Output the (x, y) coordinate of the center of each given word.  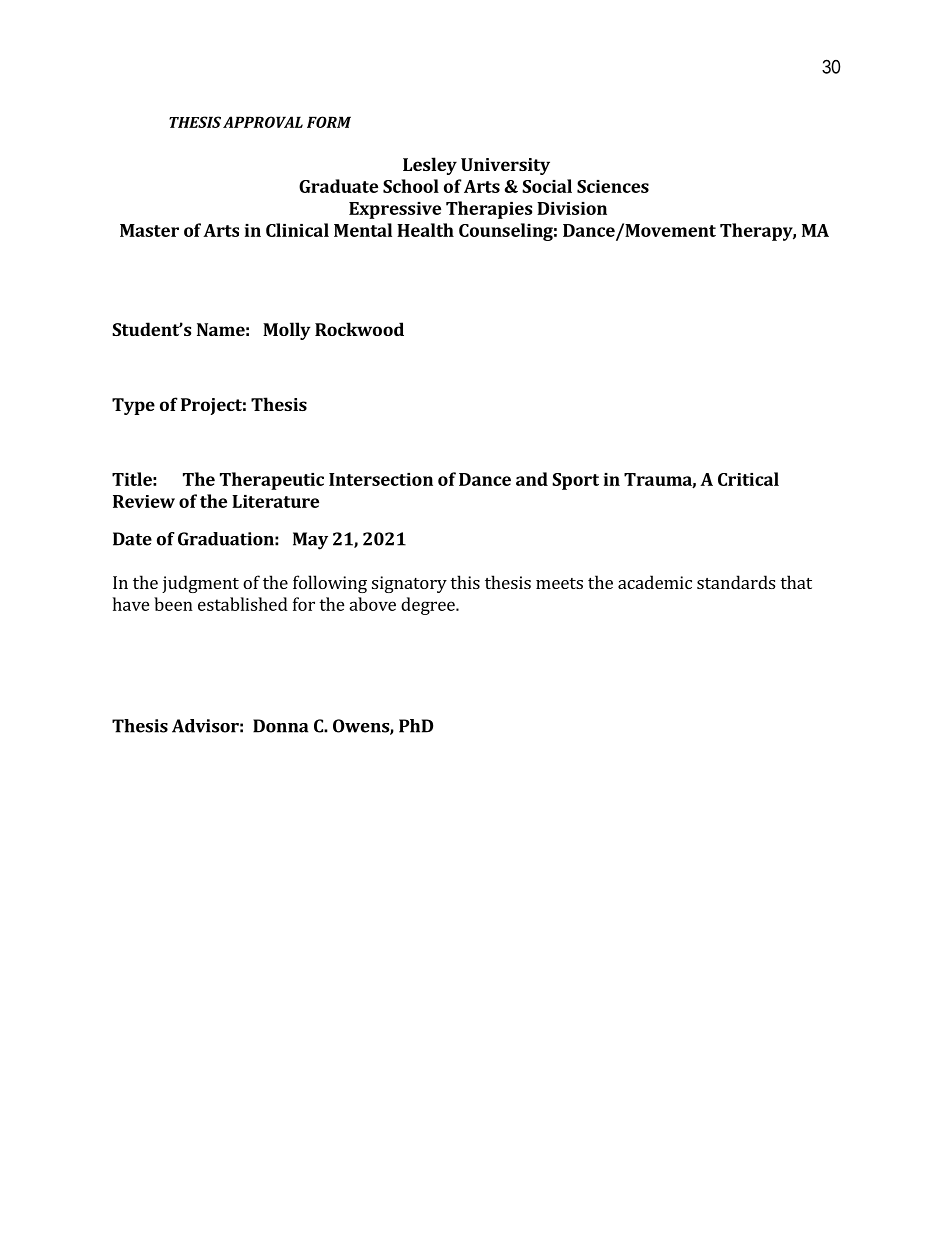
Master (149, 230)
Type (133, 406)
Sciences (613, 186)
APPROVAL (263, 122)
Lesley (430, 166)
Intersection (381, 479)
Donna (280, 726)
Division (572, 208)
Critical (748, 479)
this (465, 582)
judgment (200, 584)
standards (736, 582)
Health (425, 230)
